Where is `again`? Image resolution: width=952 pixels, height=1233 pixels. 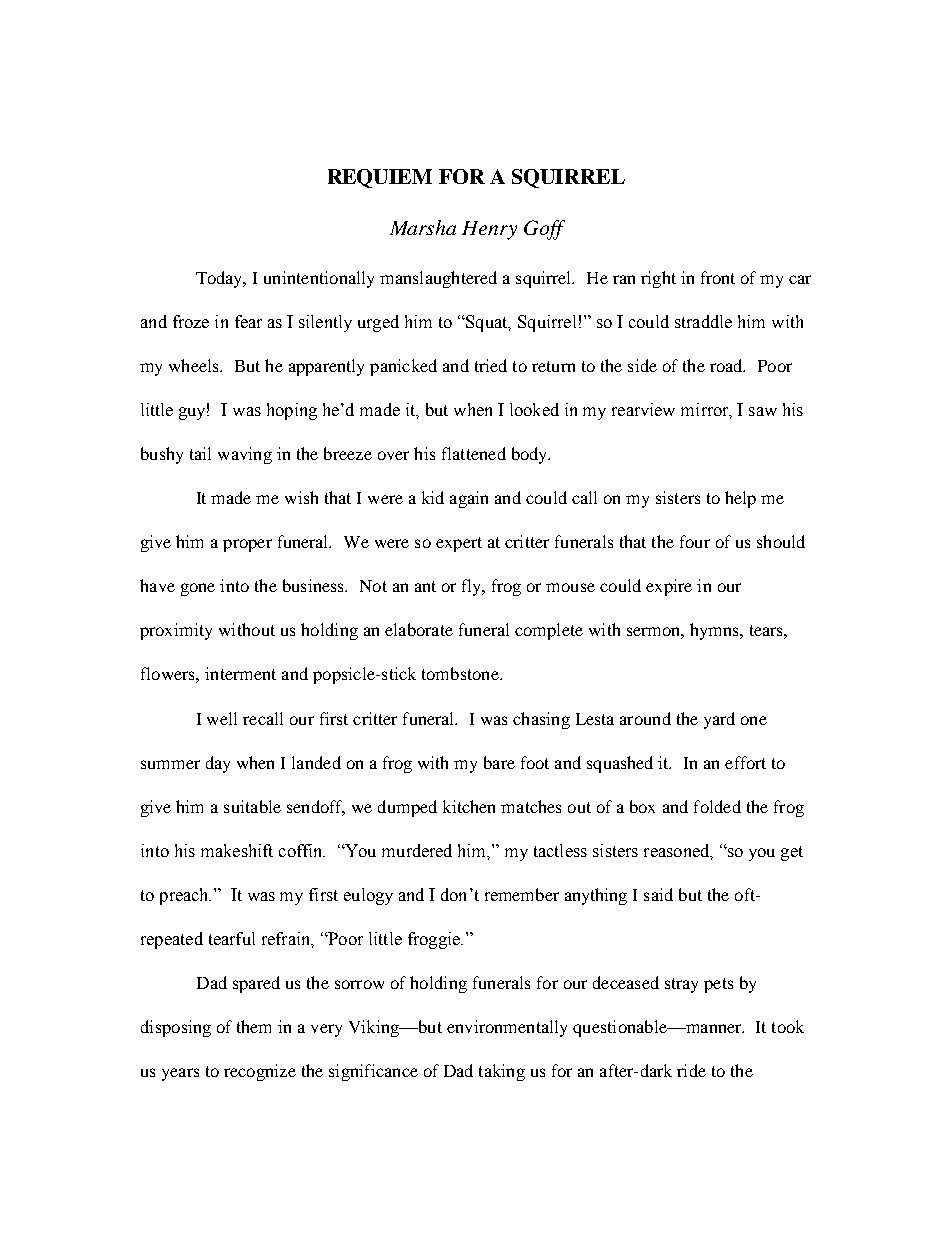
again is located at coordinates (469, 499).
